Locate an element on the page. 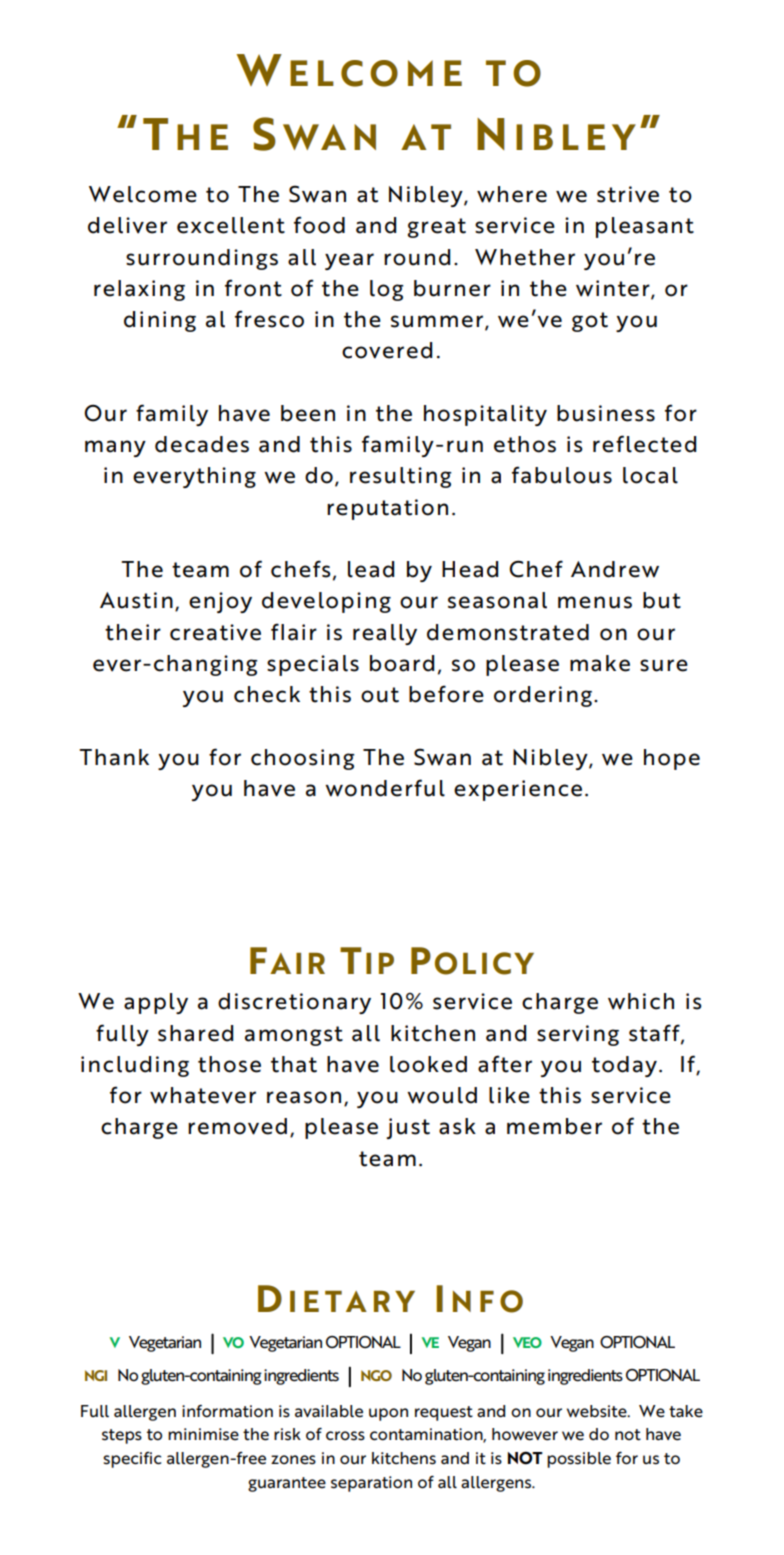 This page has width=784, height=1555. make is located at coordinates (600, 663).
